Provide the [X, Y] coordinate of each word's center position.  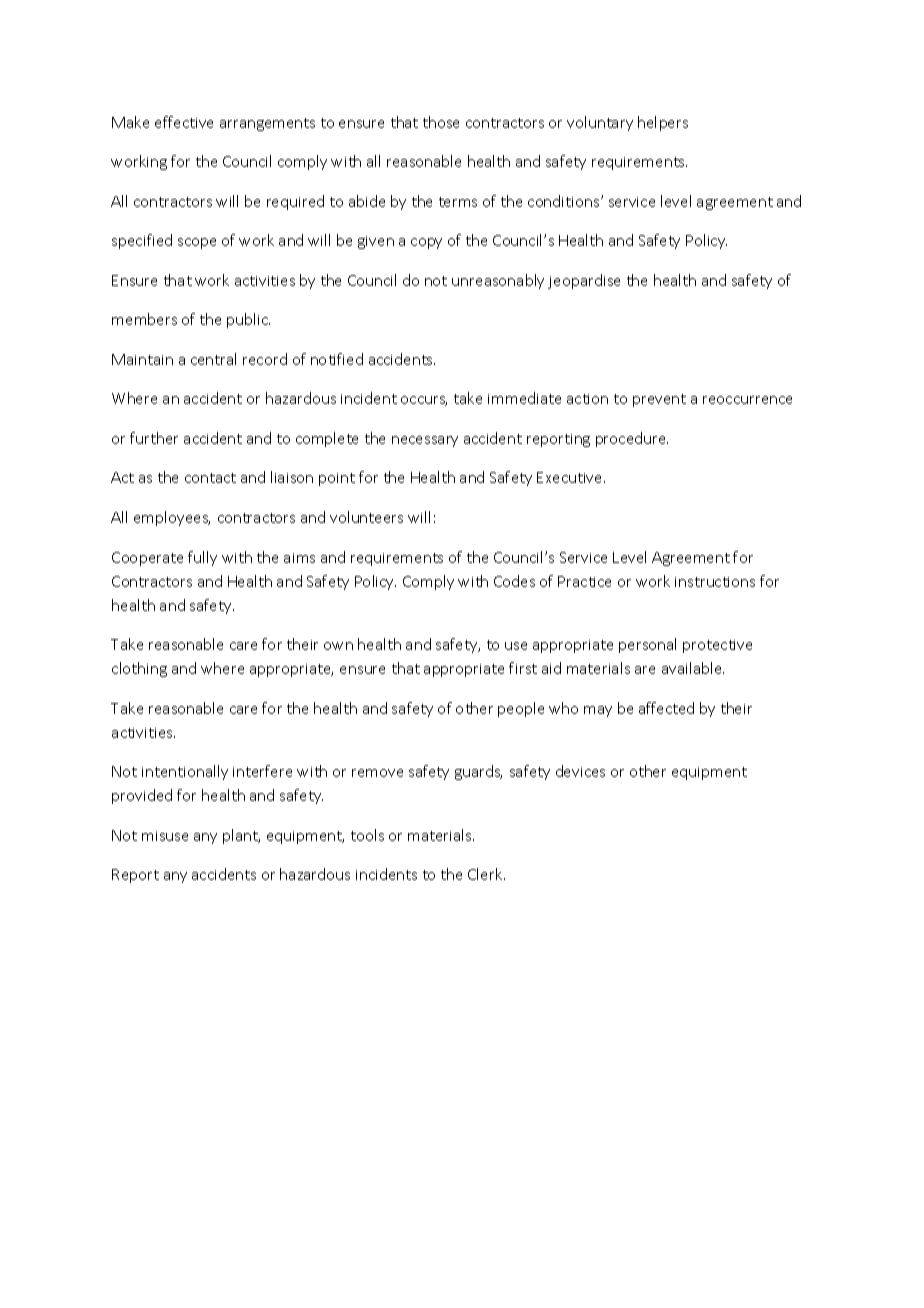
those [441, 122]
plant [241, 836]
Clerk [486, 874]
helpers [663, 123]
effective [184, 122]
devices [580, 771]
